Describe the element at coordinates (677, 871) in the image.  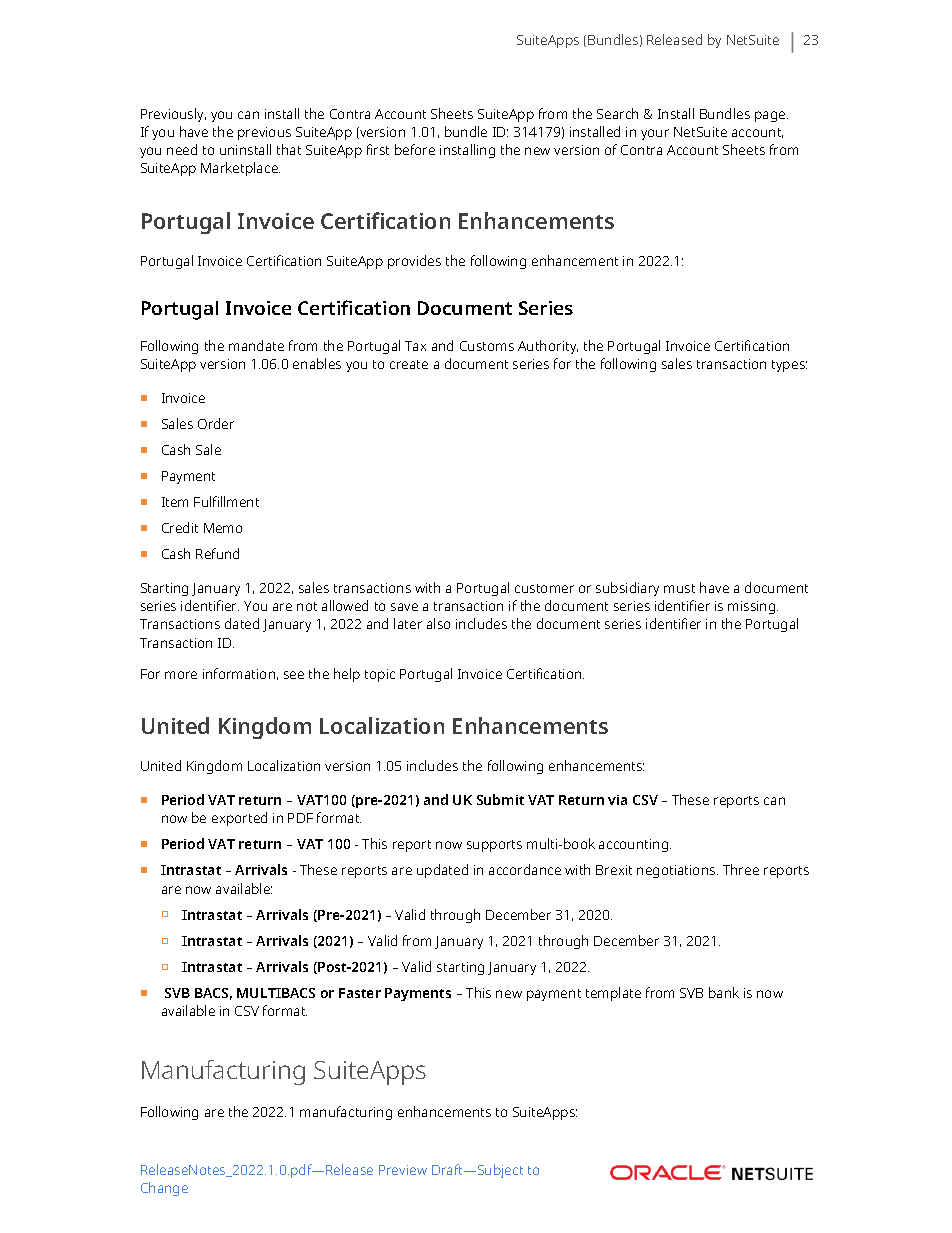
I see `negotiations` at that location.
